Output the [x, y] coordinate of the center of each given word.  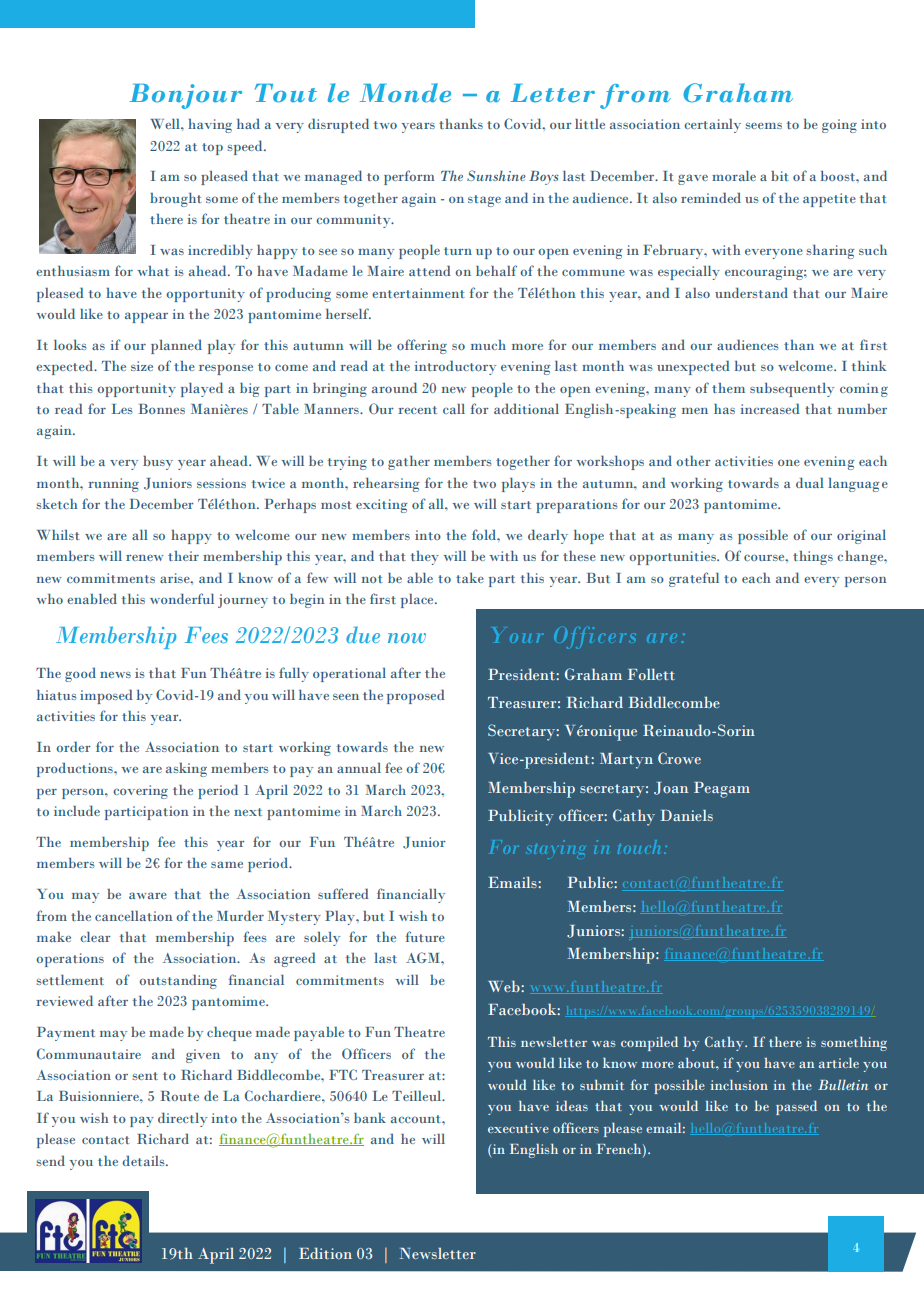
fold [485, 534]
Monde [405, 93]
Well [166, 124]
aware [148, 895]
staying [555, 849]
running [113, 485]
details [144, 1160]
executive [518, 1128]
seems [764, 125]
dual [810, 482]
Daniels [686, 815]
